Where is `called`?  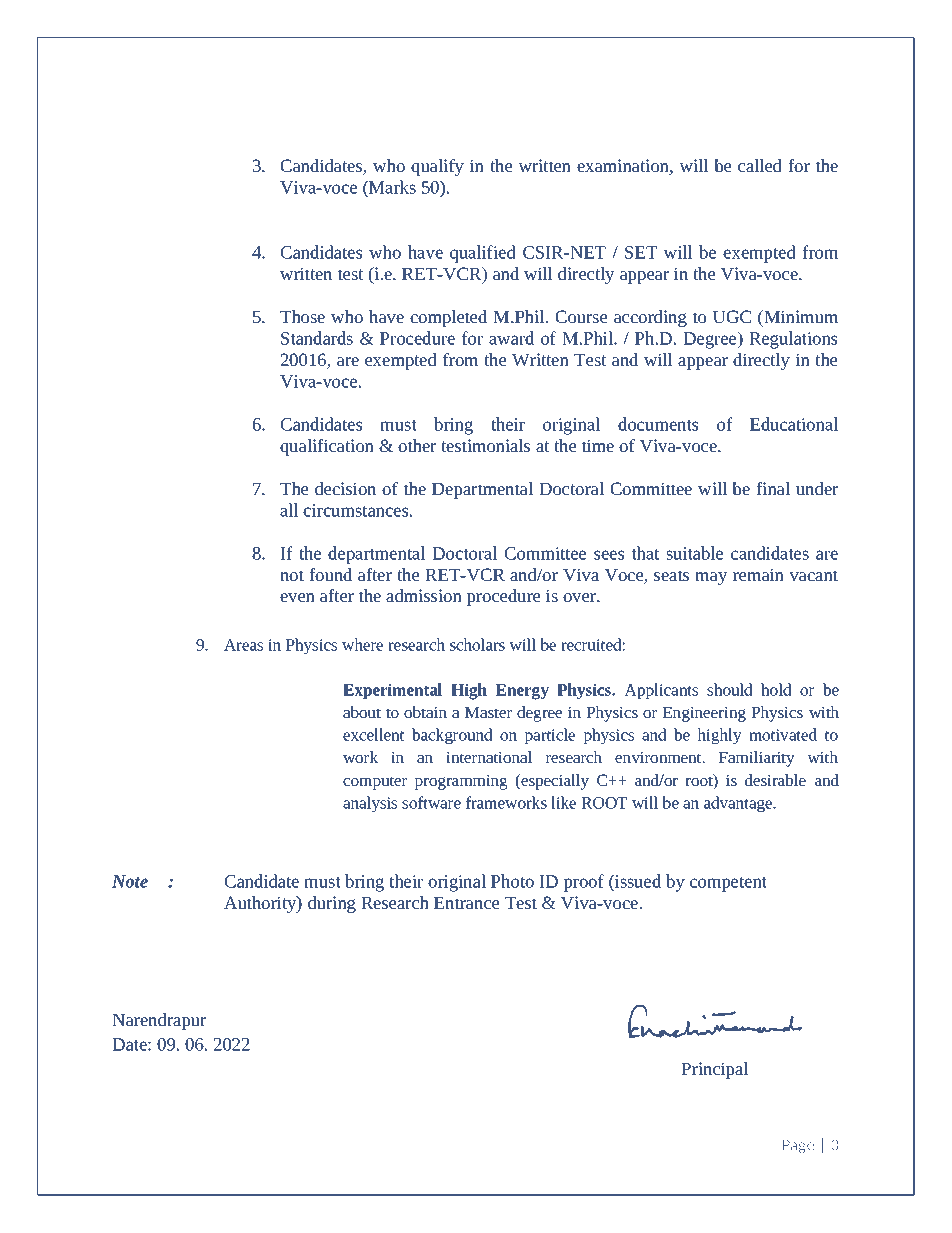 called is located at coordinates (760, 165).
